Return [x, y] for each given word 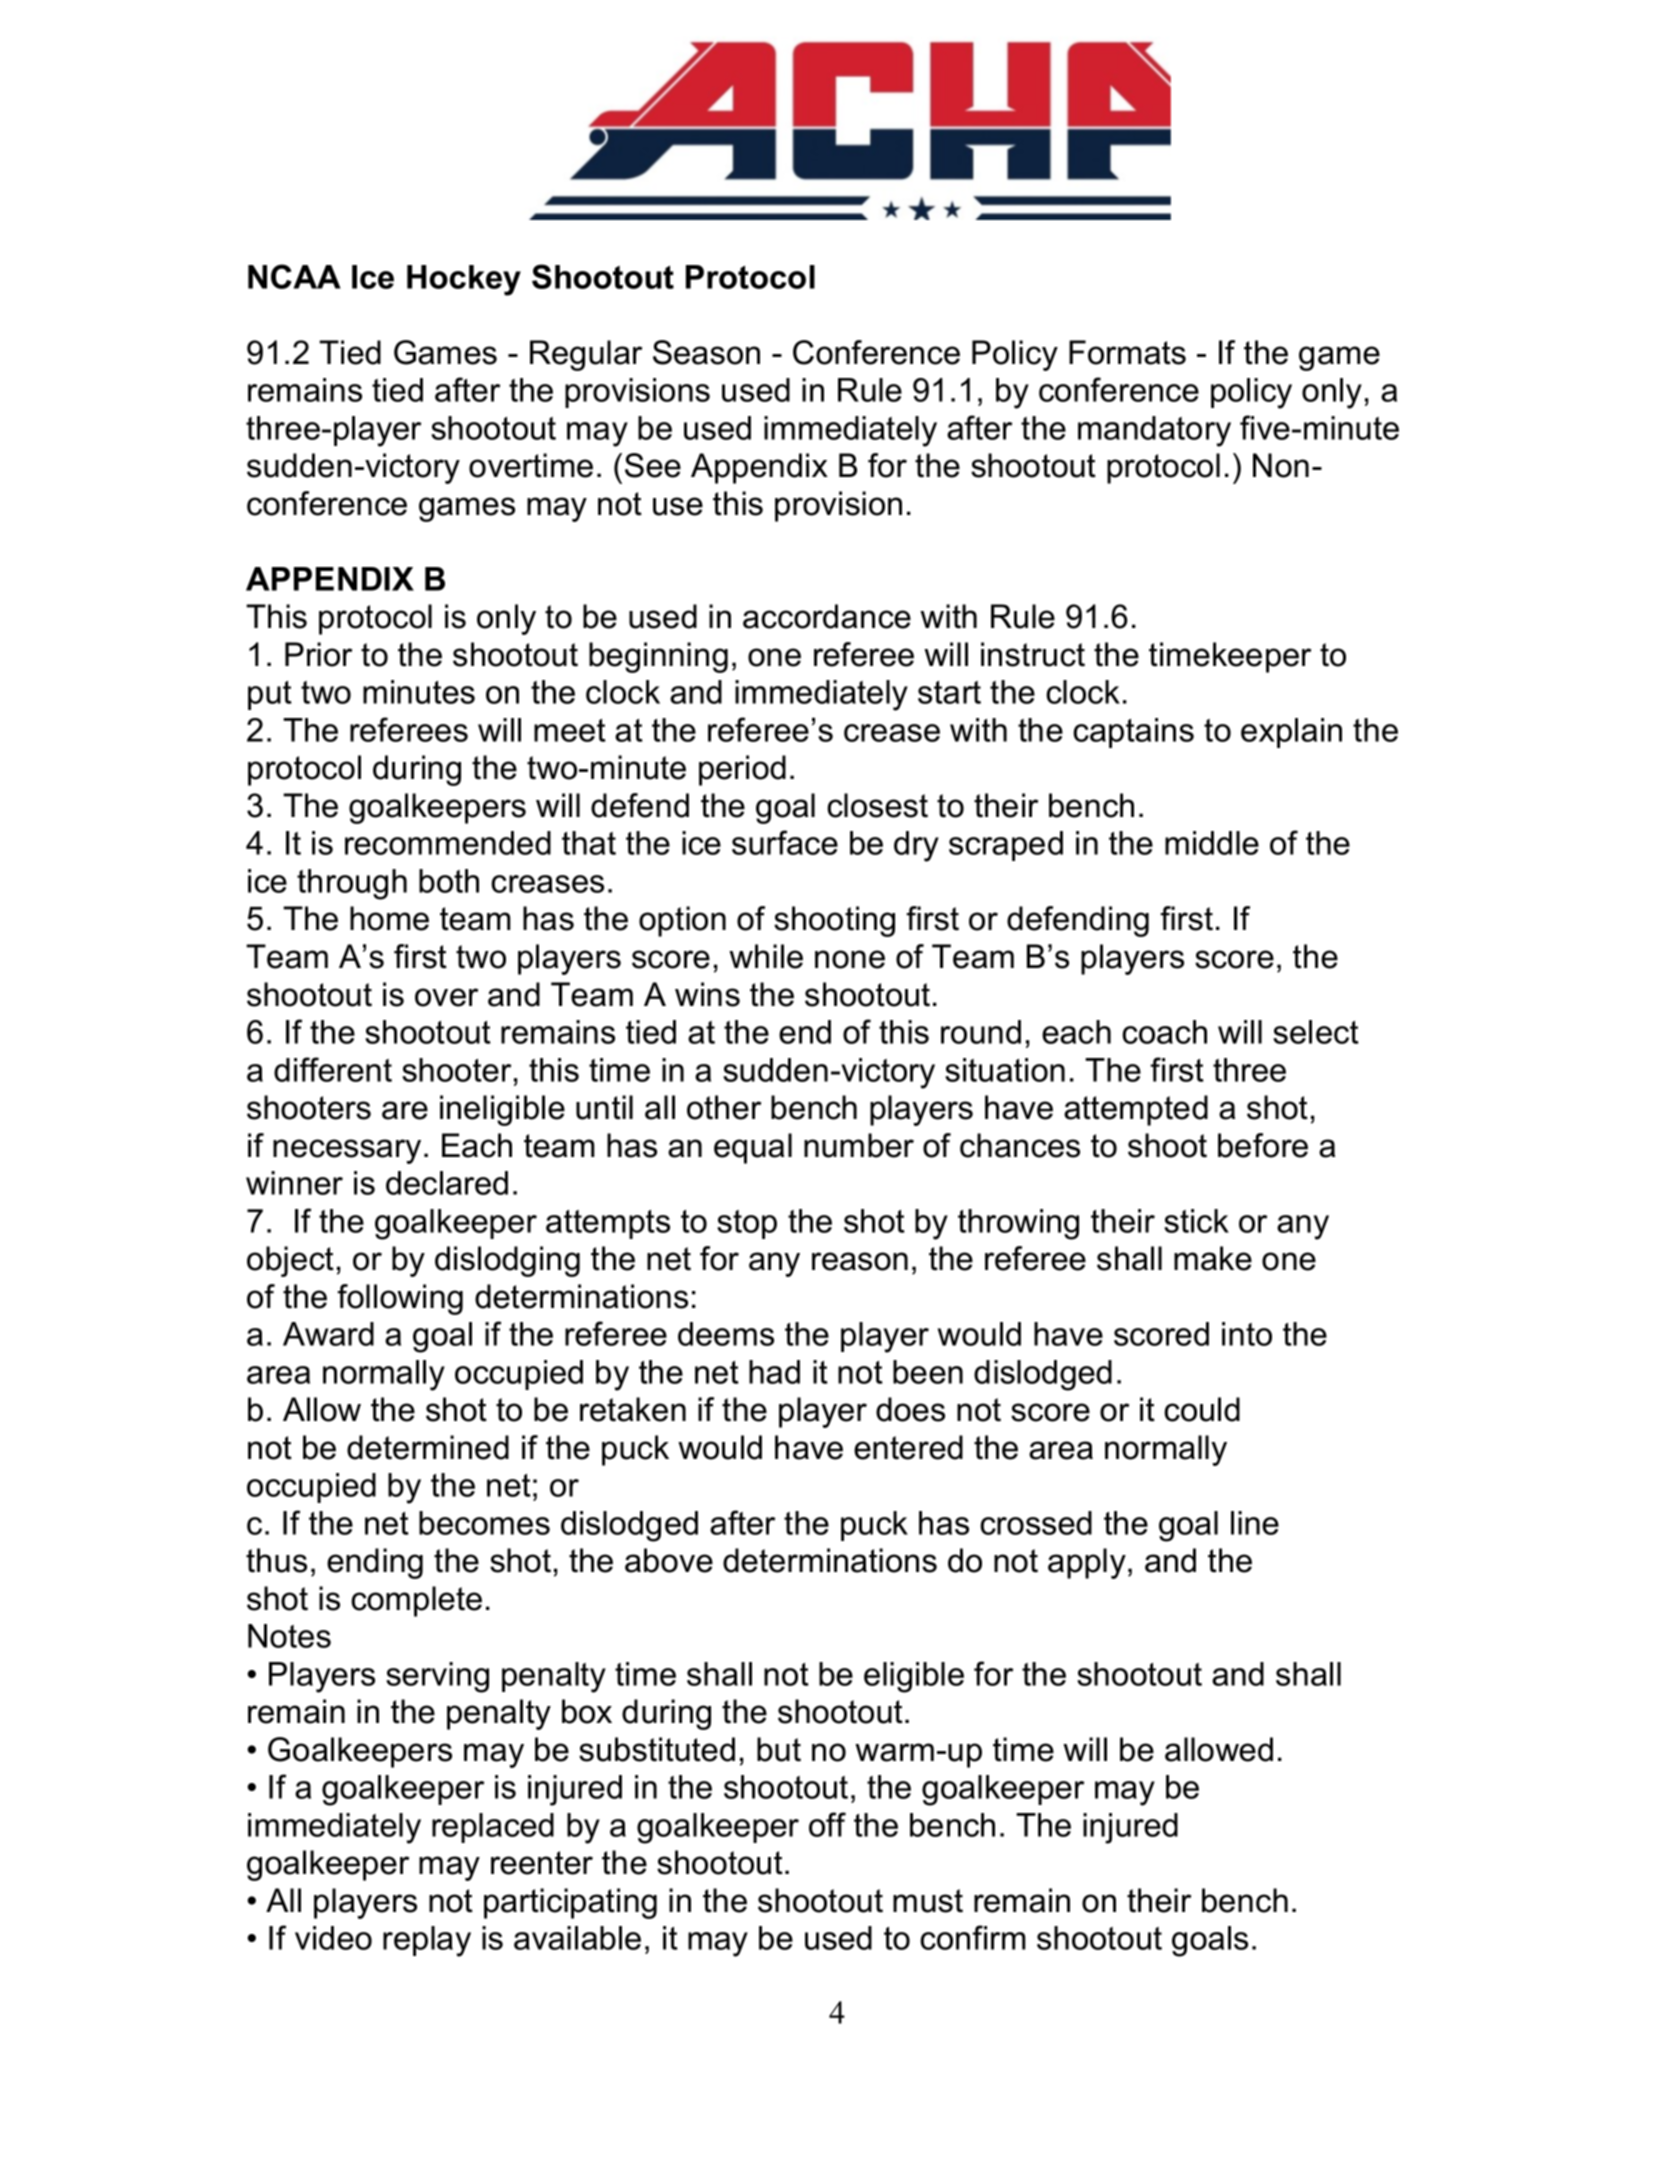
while [766, 956]
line [1255, 1523]
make [1213, 1258]
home [389, 918]
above [669, 1560]
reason [860, 1261]
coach [1164, 1032]
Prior [318, 654]
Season [706, 352]
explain [1291, 733]
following [400, 1299]
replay [427, 1941]
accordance [827, 616]
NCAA [294, 276]
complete [416, 1601]
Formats [1127, 352]
